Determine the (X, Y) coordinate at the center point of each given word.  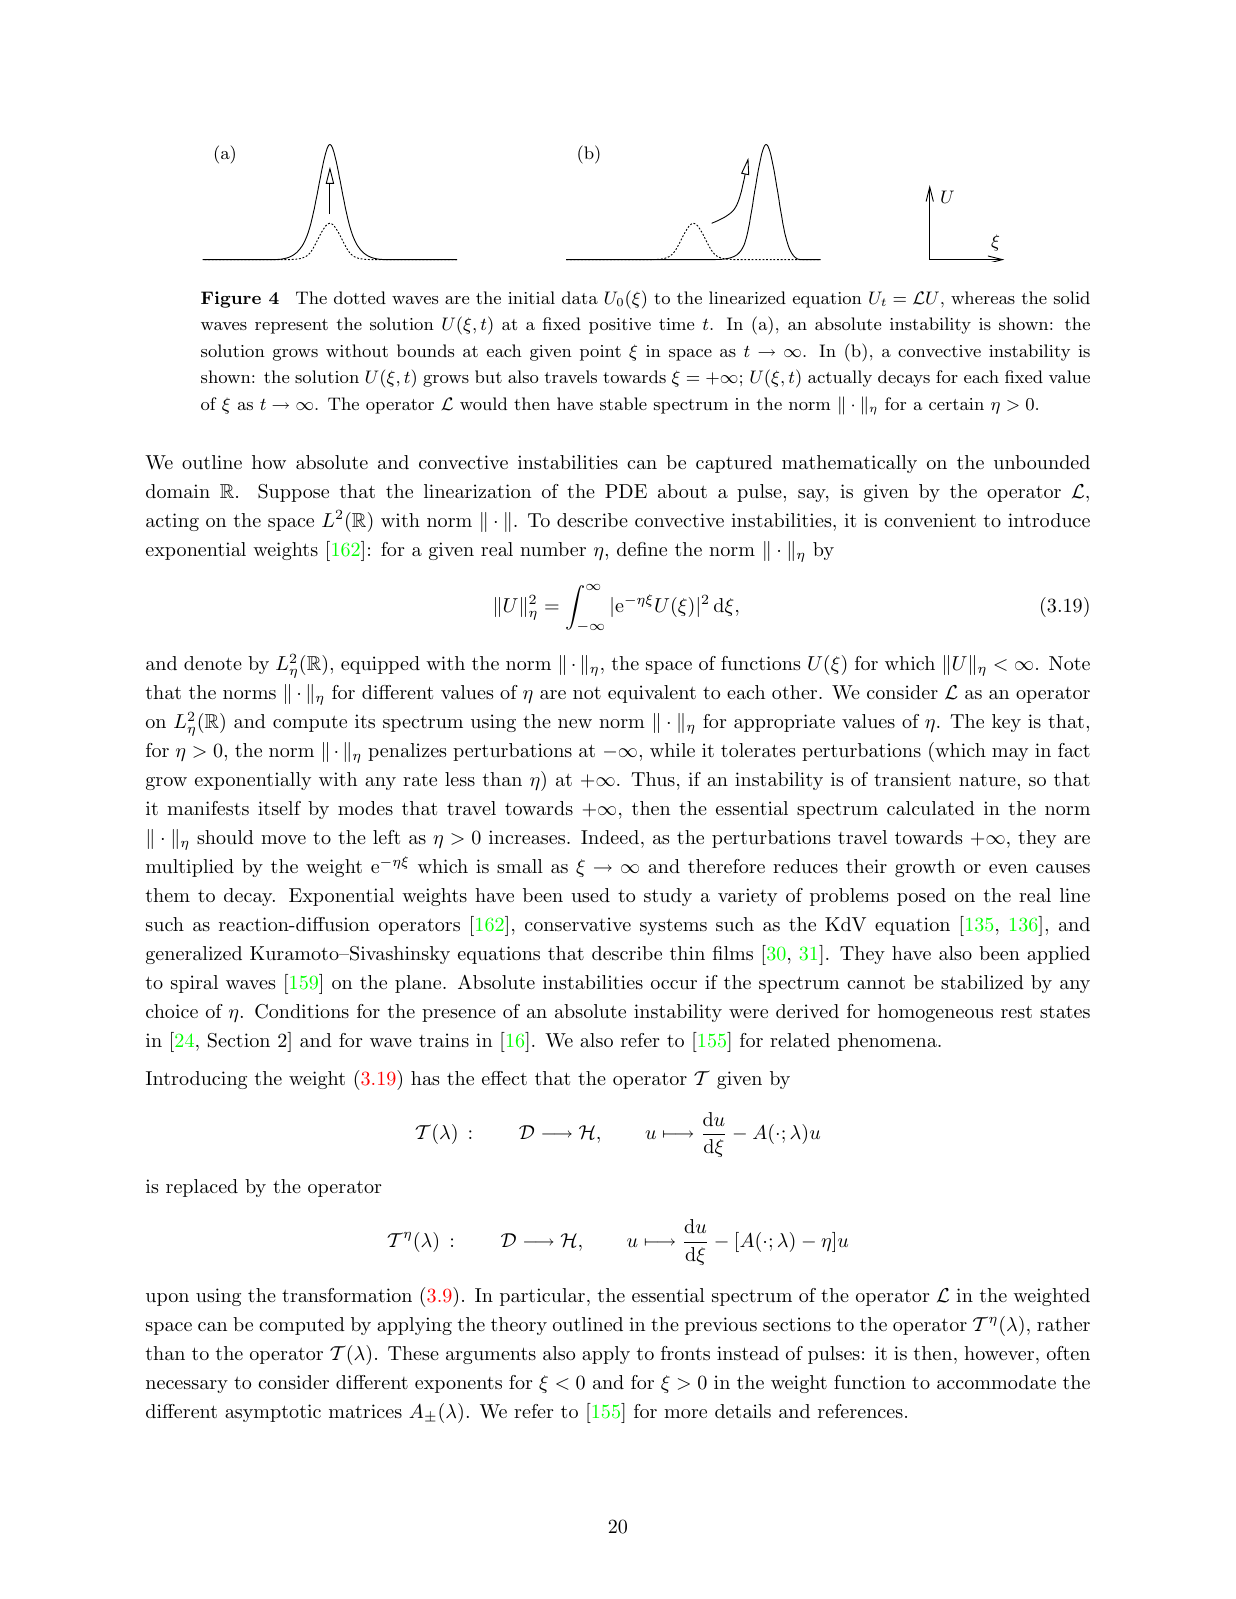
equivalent (652, 694)
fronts (685, 1353)
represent (291, 326)
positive (620, 326)
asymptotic (273, 1413)
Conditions (302, 1011)
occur (674, 984)
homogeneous (935, 1013)
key (1006, 723)
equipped (380, 665)
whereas (983, 297)
